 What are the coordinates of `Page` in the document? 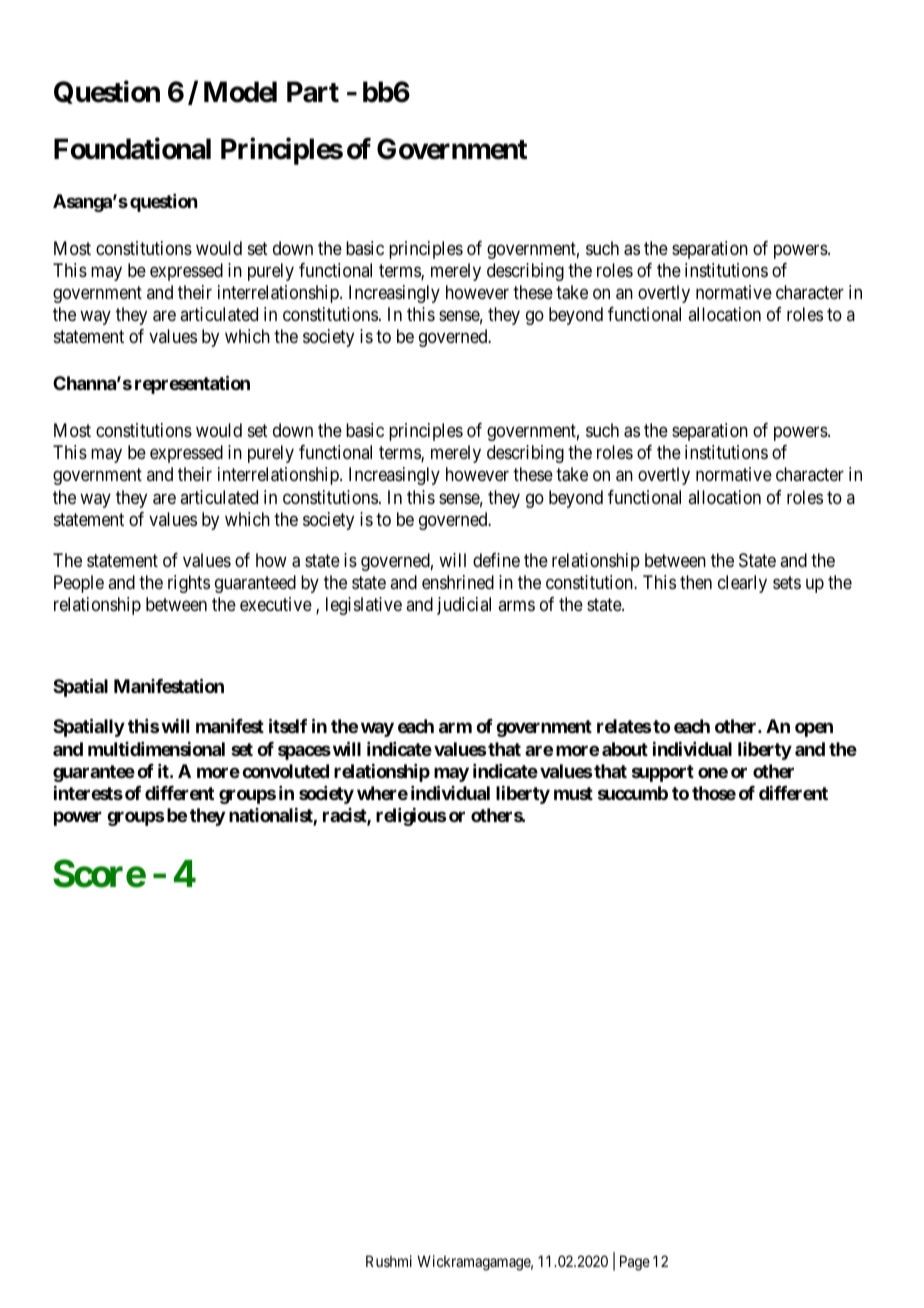 It's located at (635, 1263).
